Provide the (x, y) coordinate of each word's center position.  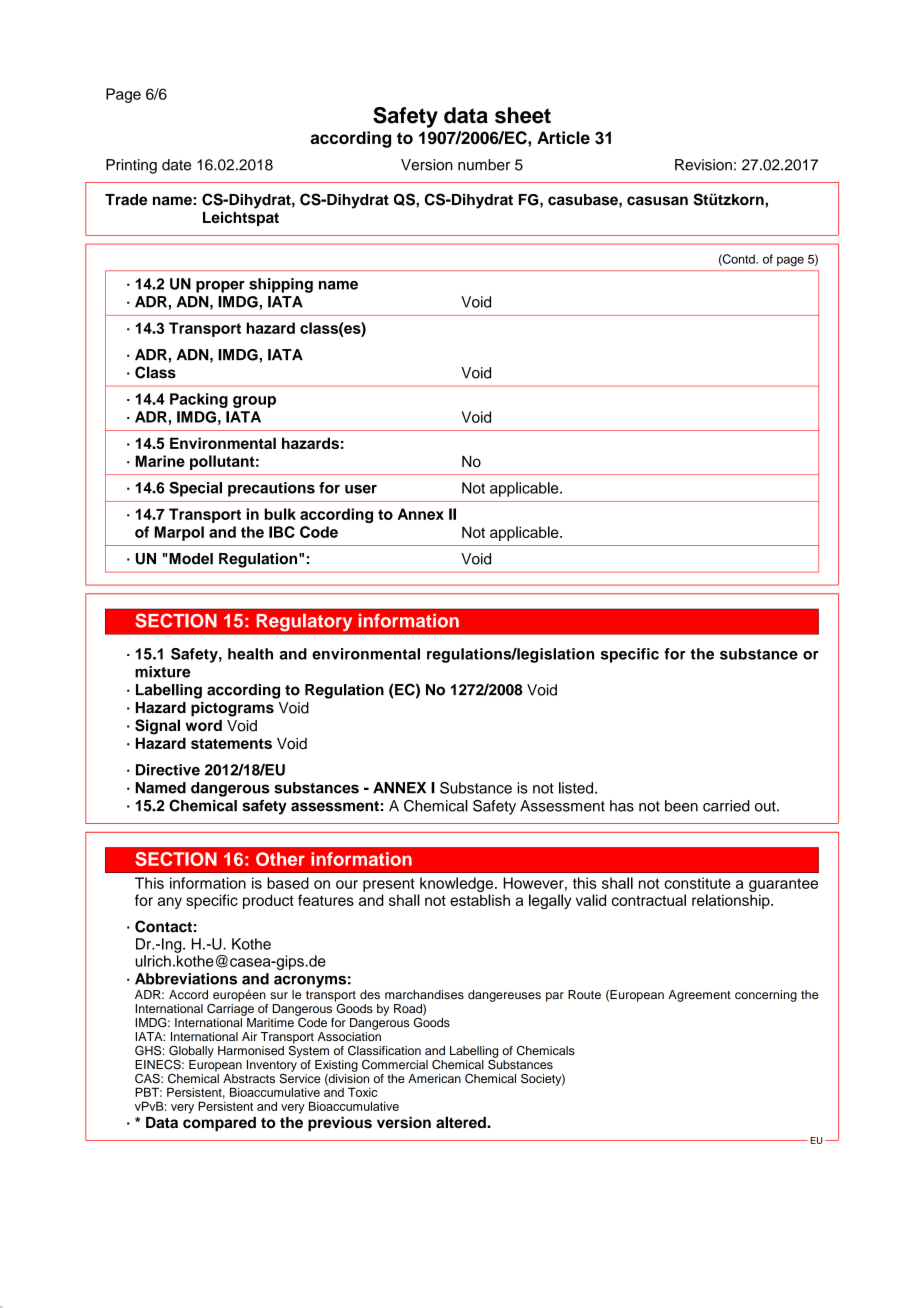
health (250, 654)
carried (726, 806)
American (434, 1078)
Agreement (699, 996)
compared (219, 1124)
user (361, 489)
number (484, 165)
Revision (703, 165)
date (176, 165)
